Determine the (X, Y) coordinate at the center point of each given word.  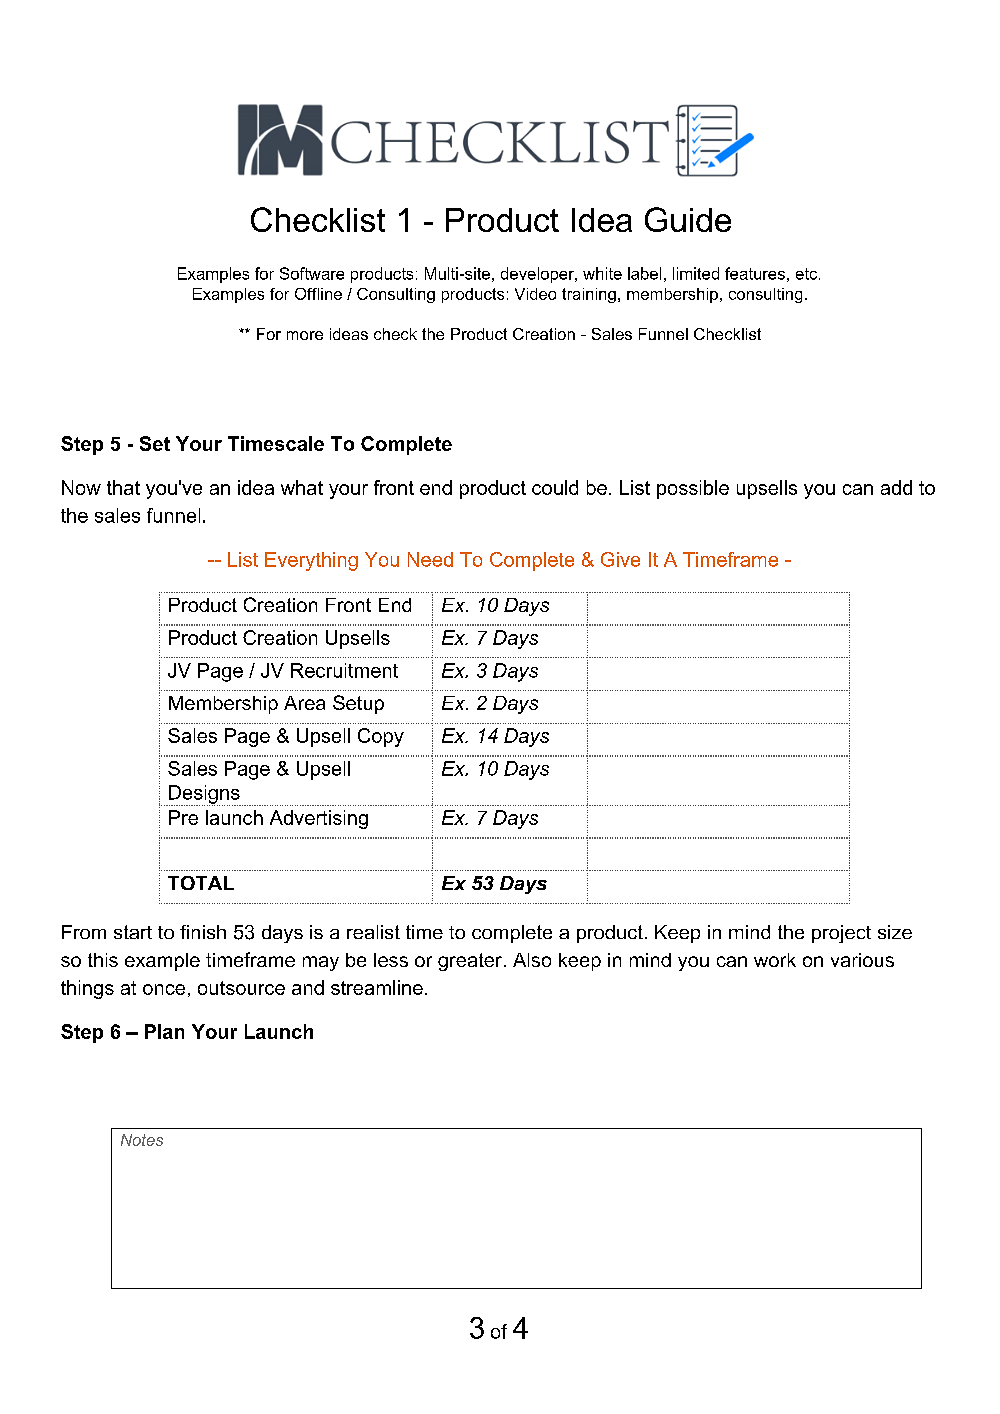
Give (620, 559)
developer (538, 275)
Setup (358, 704)
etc (808, 274)
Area (304, 703)
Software (312, 273)
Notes (142, 1140)
